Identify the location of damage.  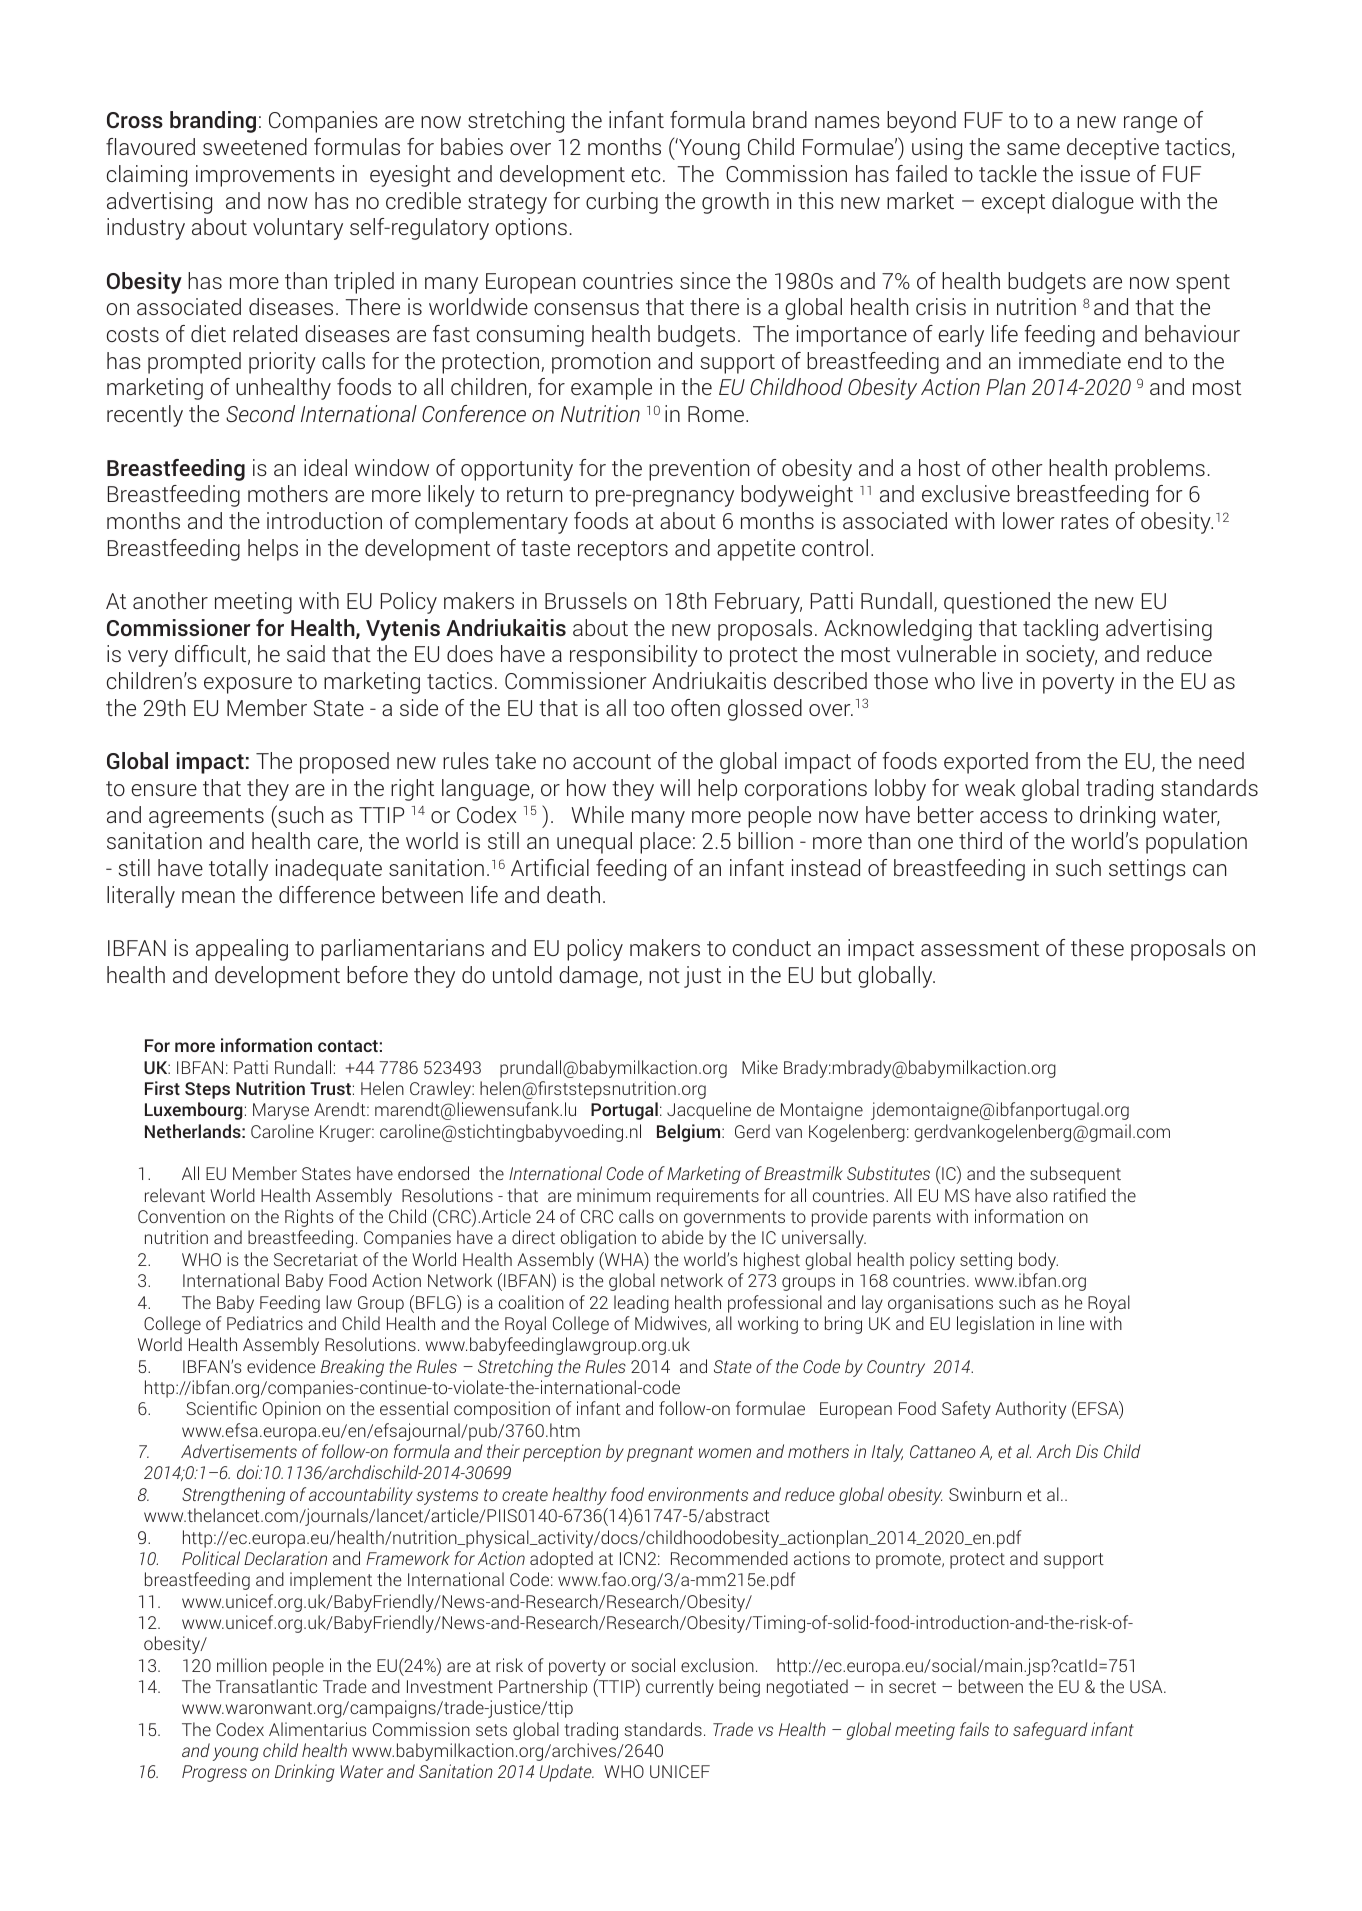
(599, 977).
